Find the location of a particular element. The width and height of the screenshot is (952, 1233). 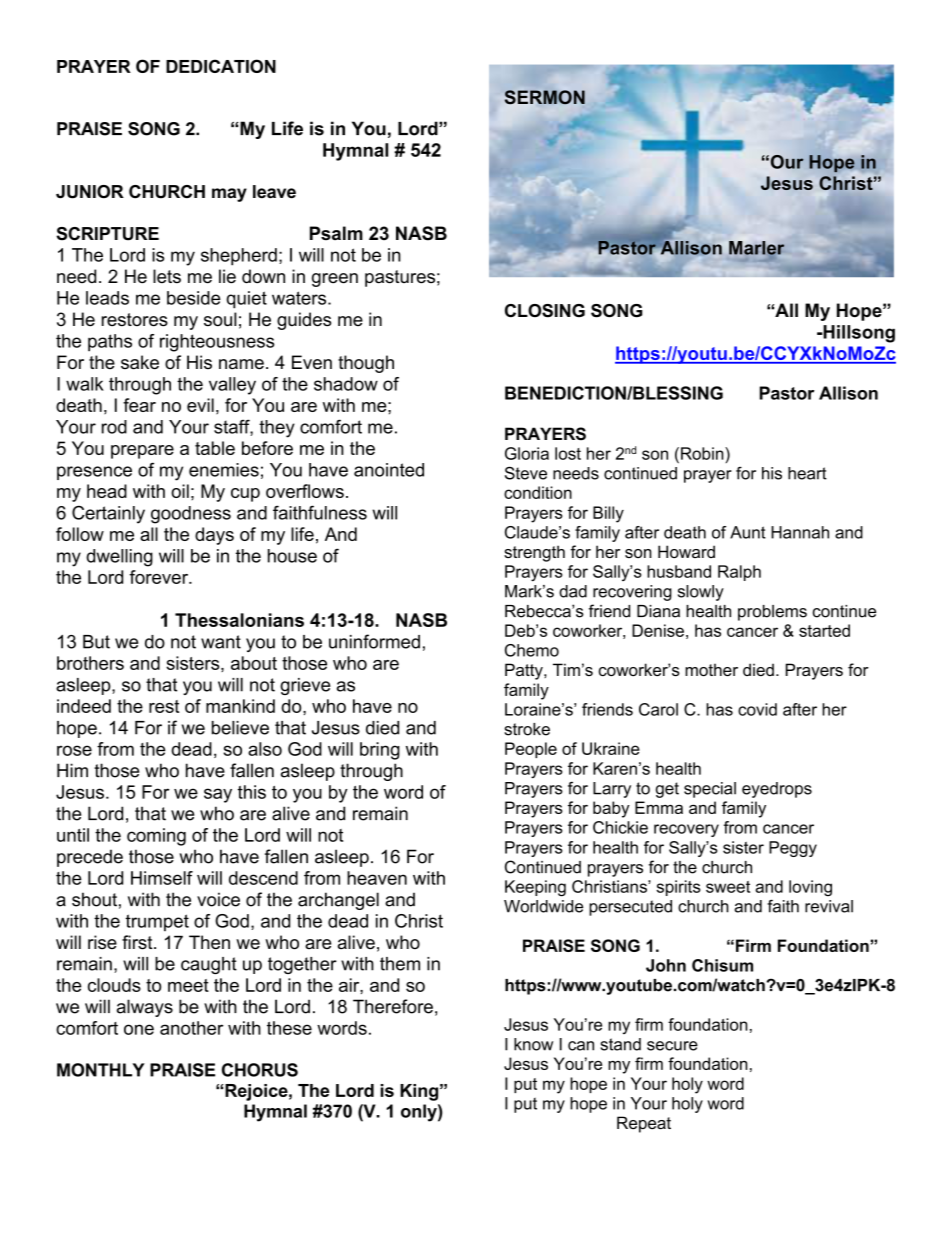

lets is located at coordinates (167, 276).
